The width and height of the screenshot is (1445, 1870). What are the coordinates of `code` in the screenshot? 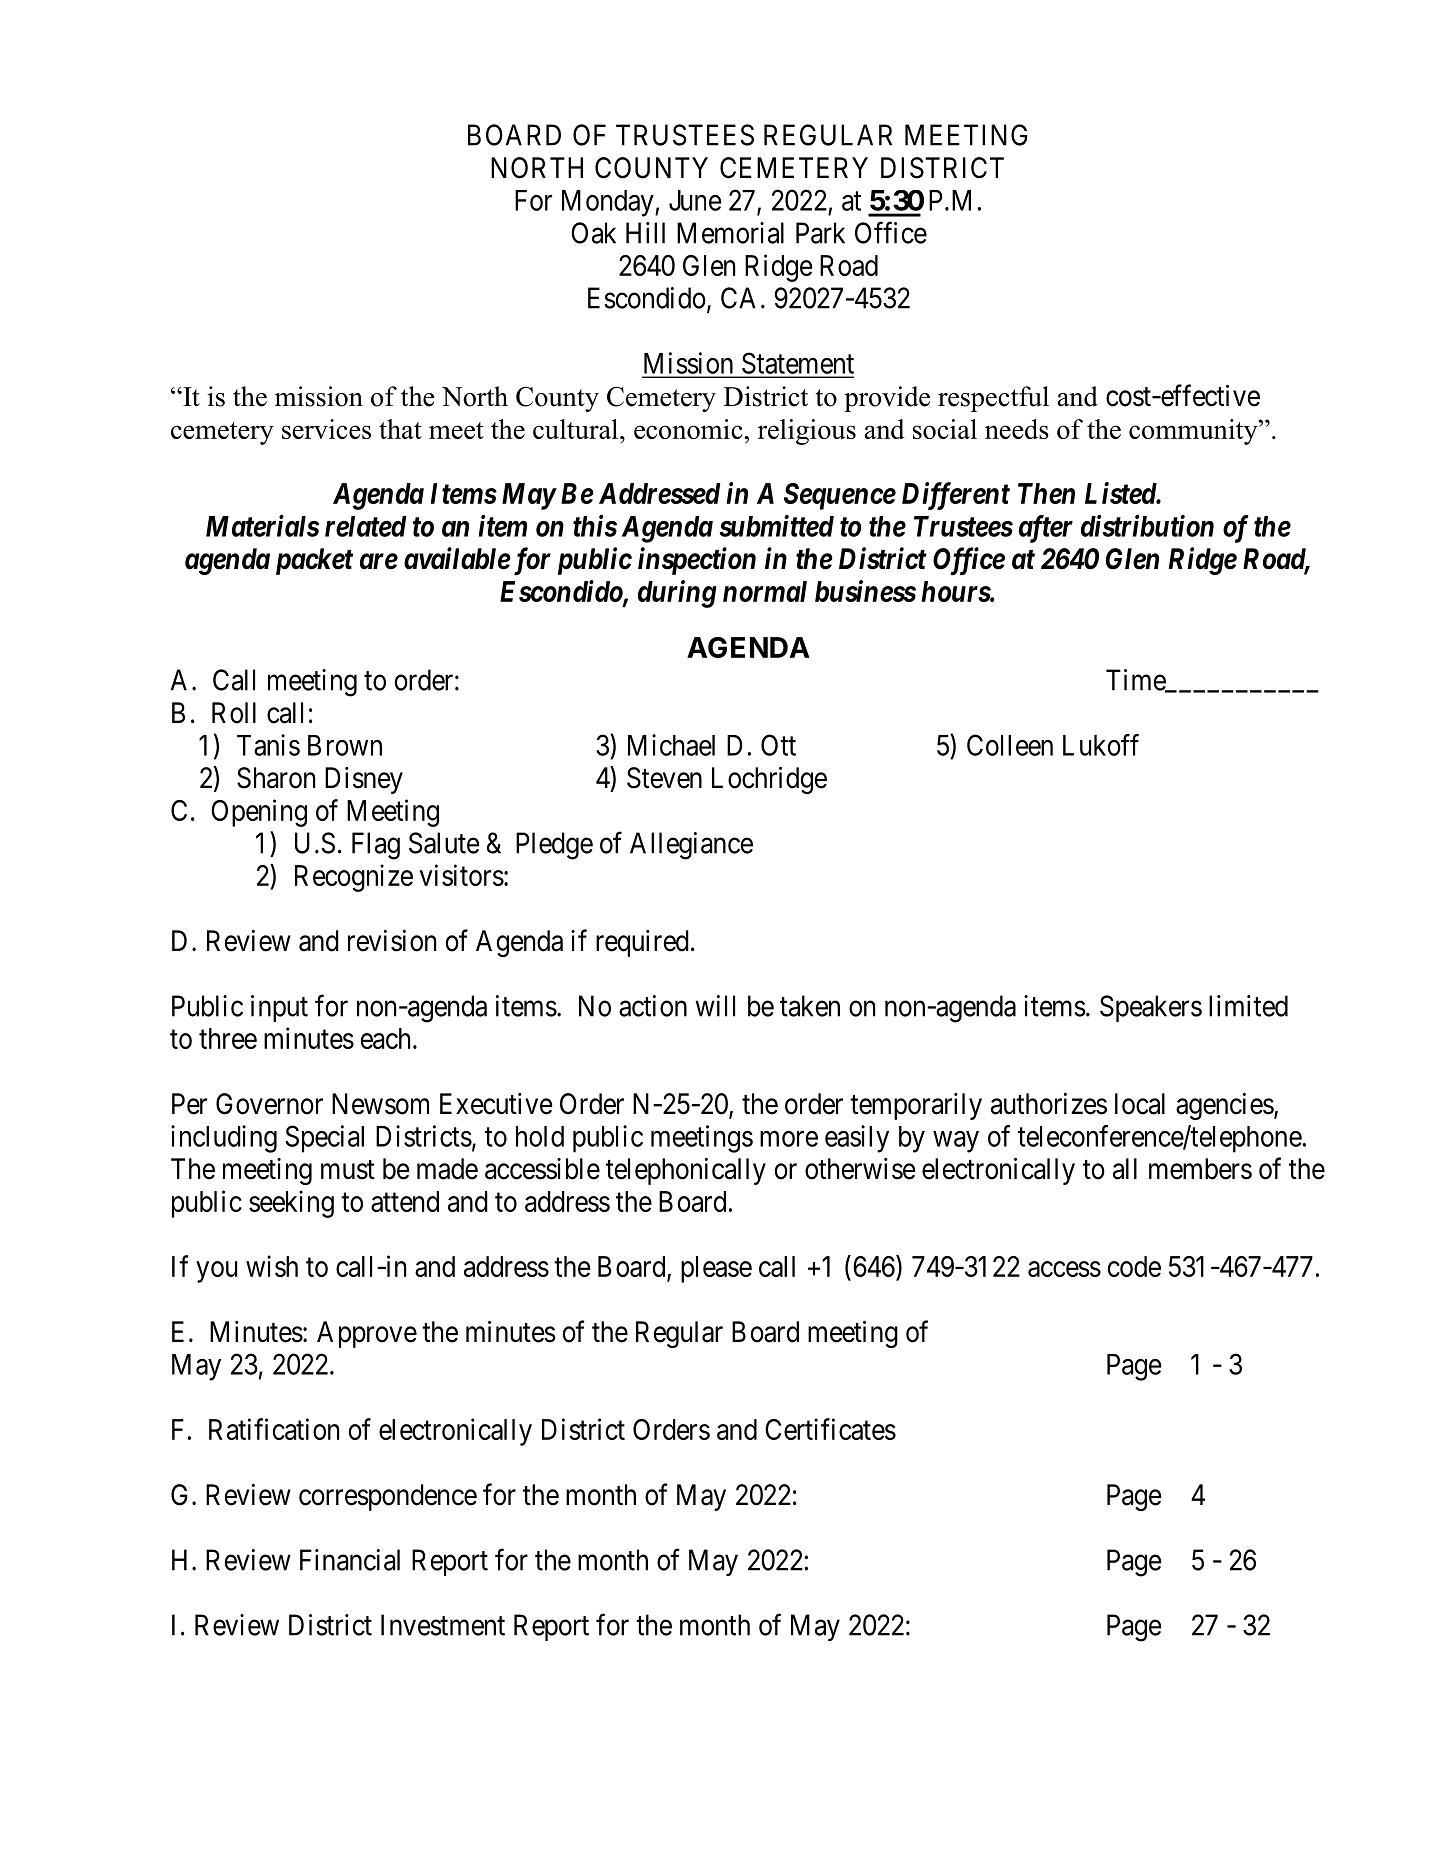 It's located at (1134, 1266).
